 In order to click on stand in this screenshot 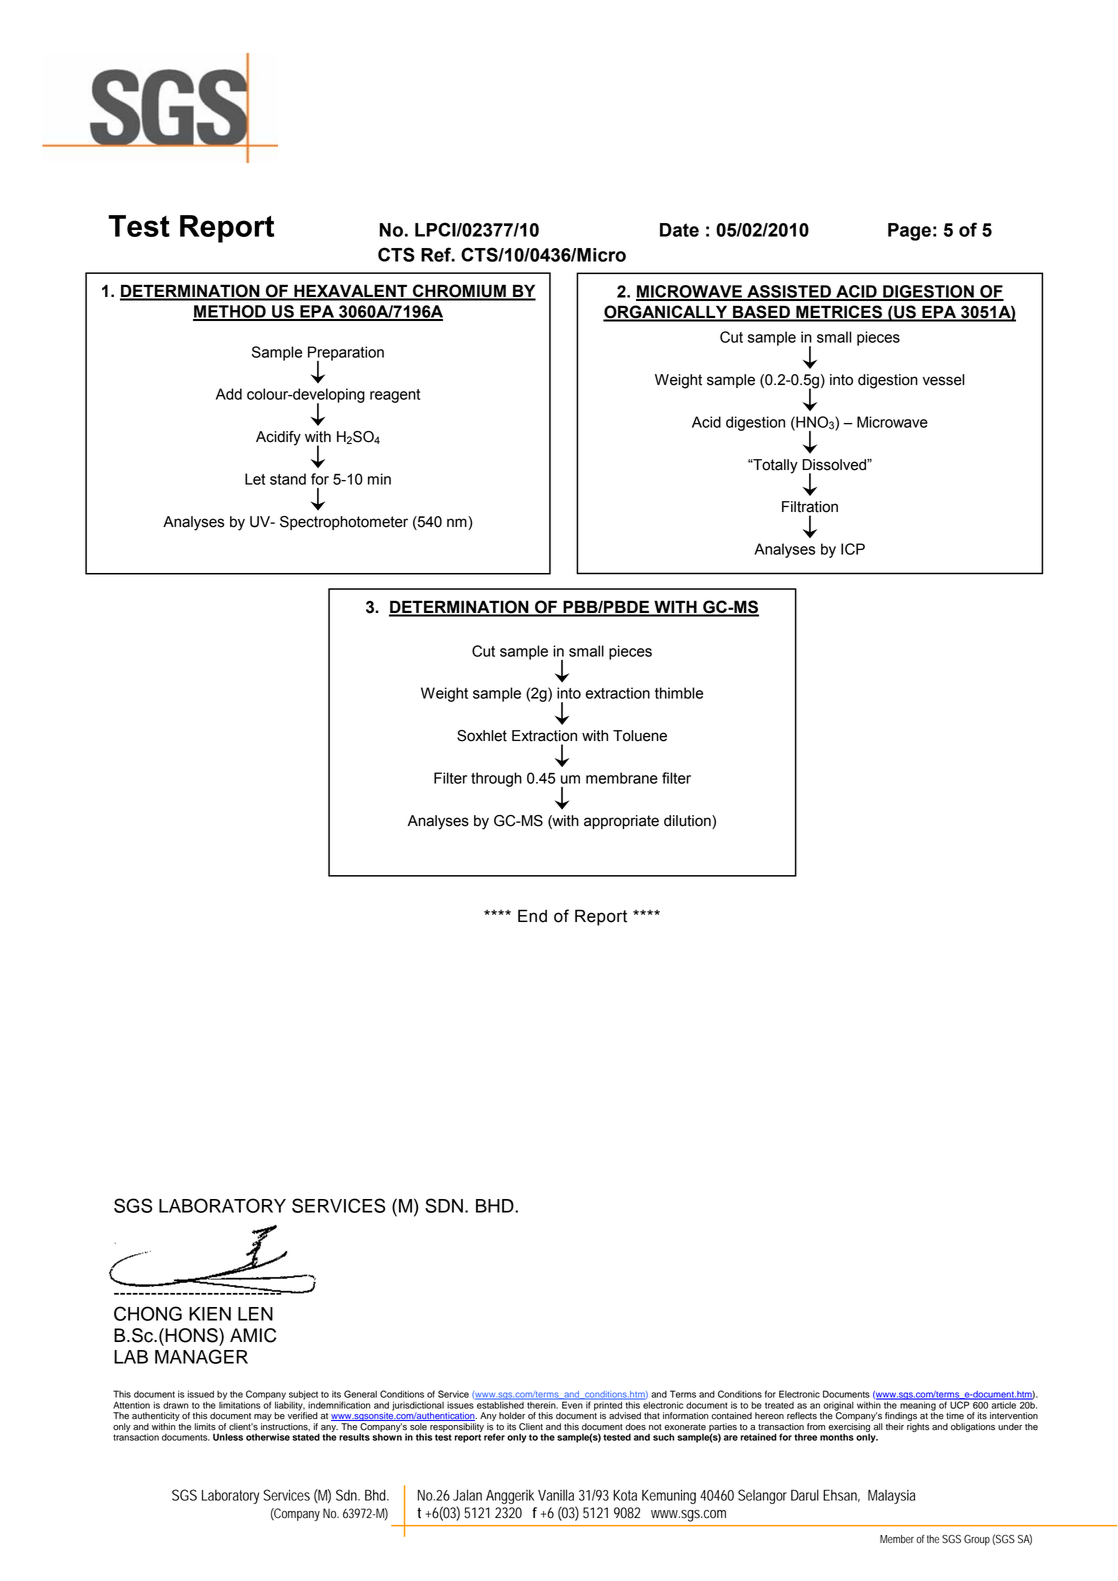, I will do `click(288, 479)`.
